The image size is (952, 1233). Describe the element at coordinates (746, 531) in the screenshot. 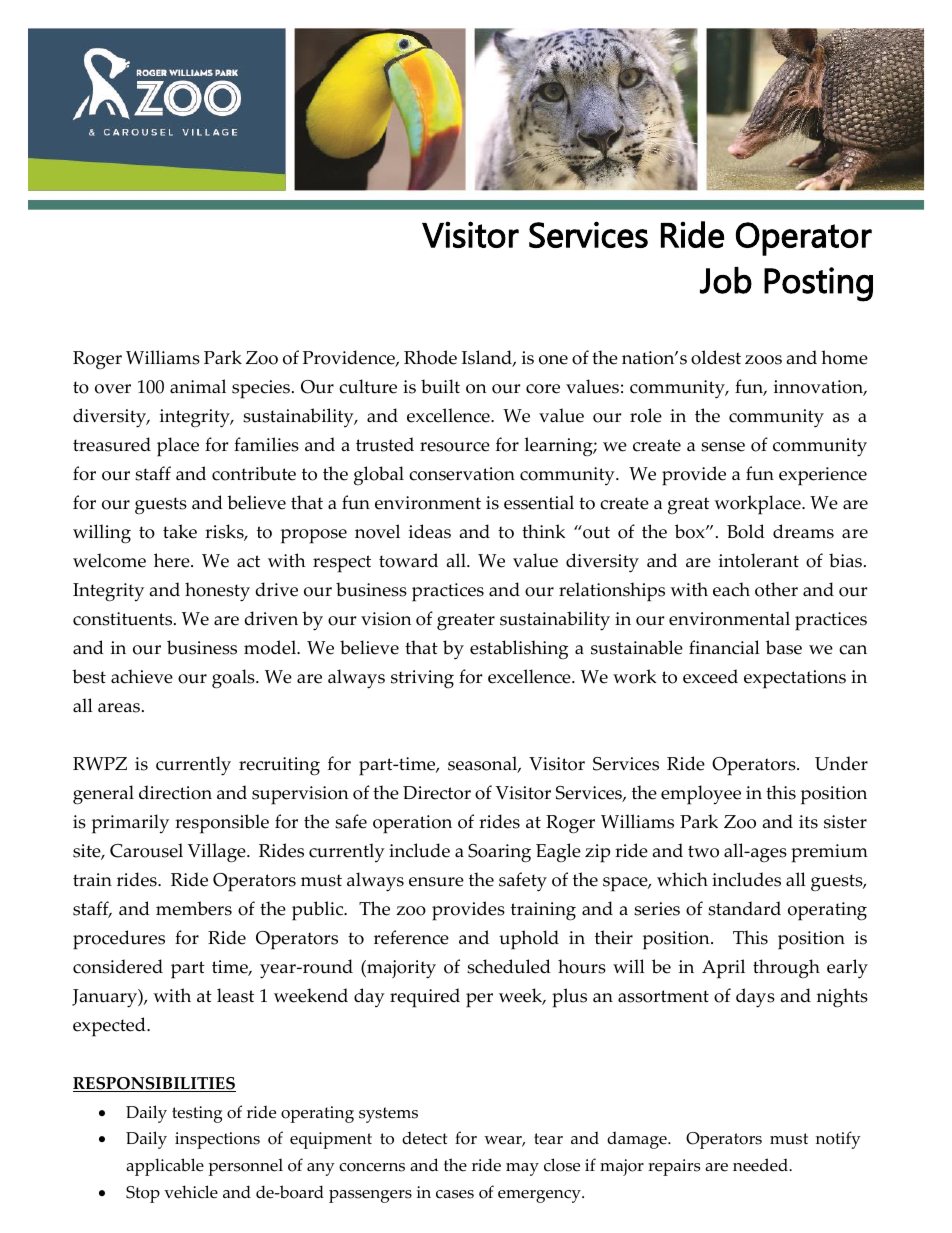

I see `Bold` at that location.
